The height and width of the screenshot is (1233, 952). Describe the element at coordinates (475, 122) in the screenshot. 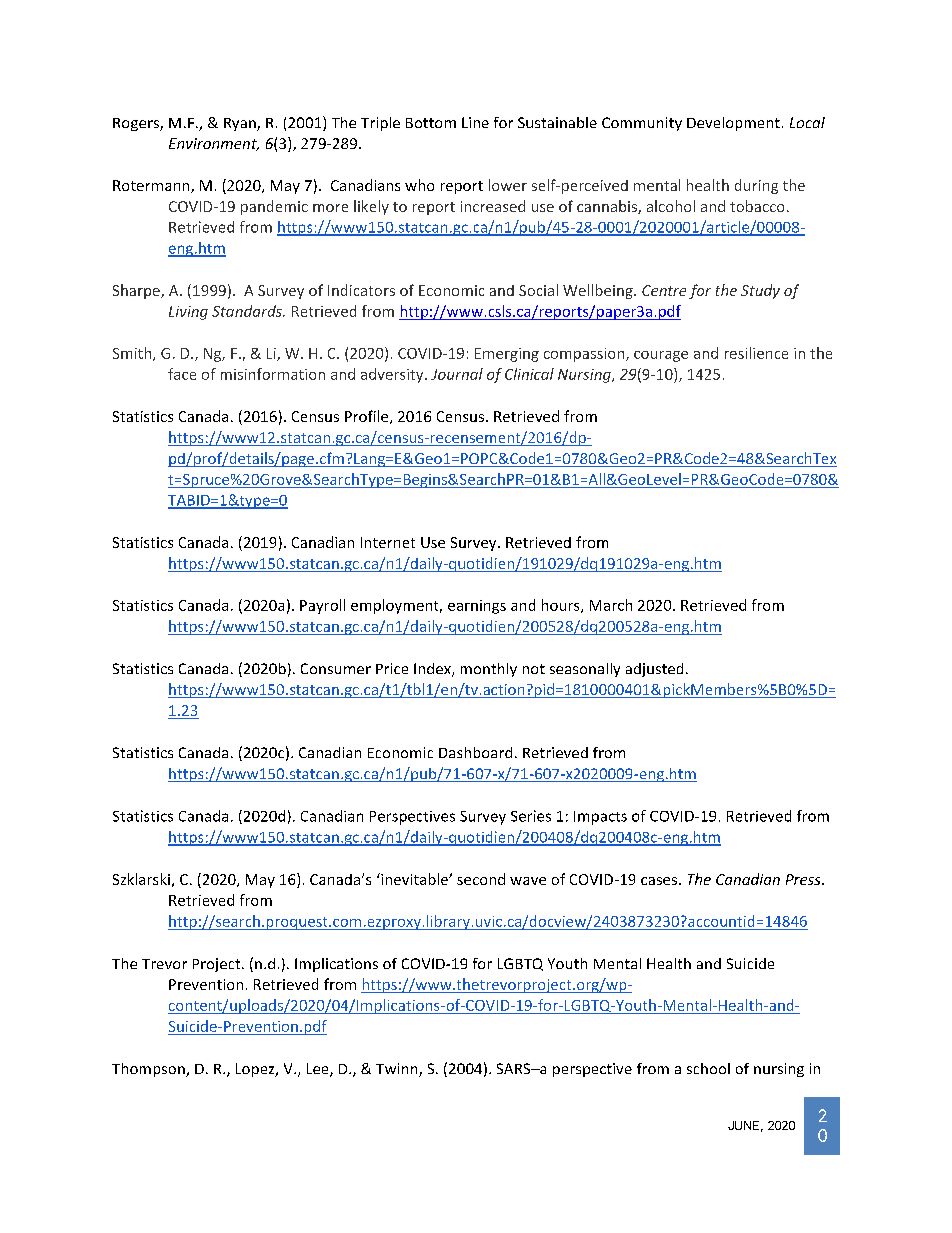

I see `Line` at that location.
